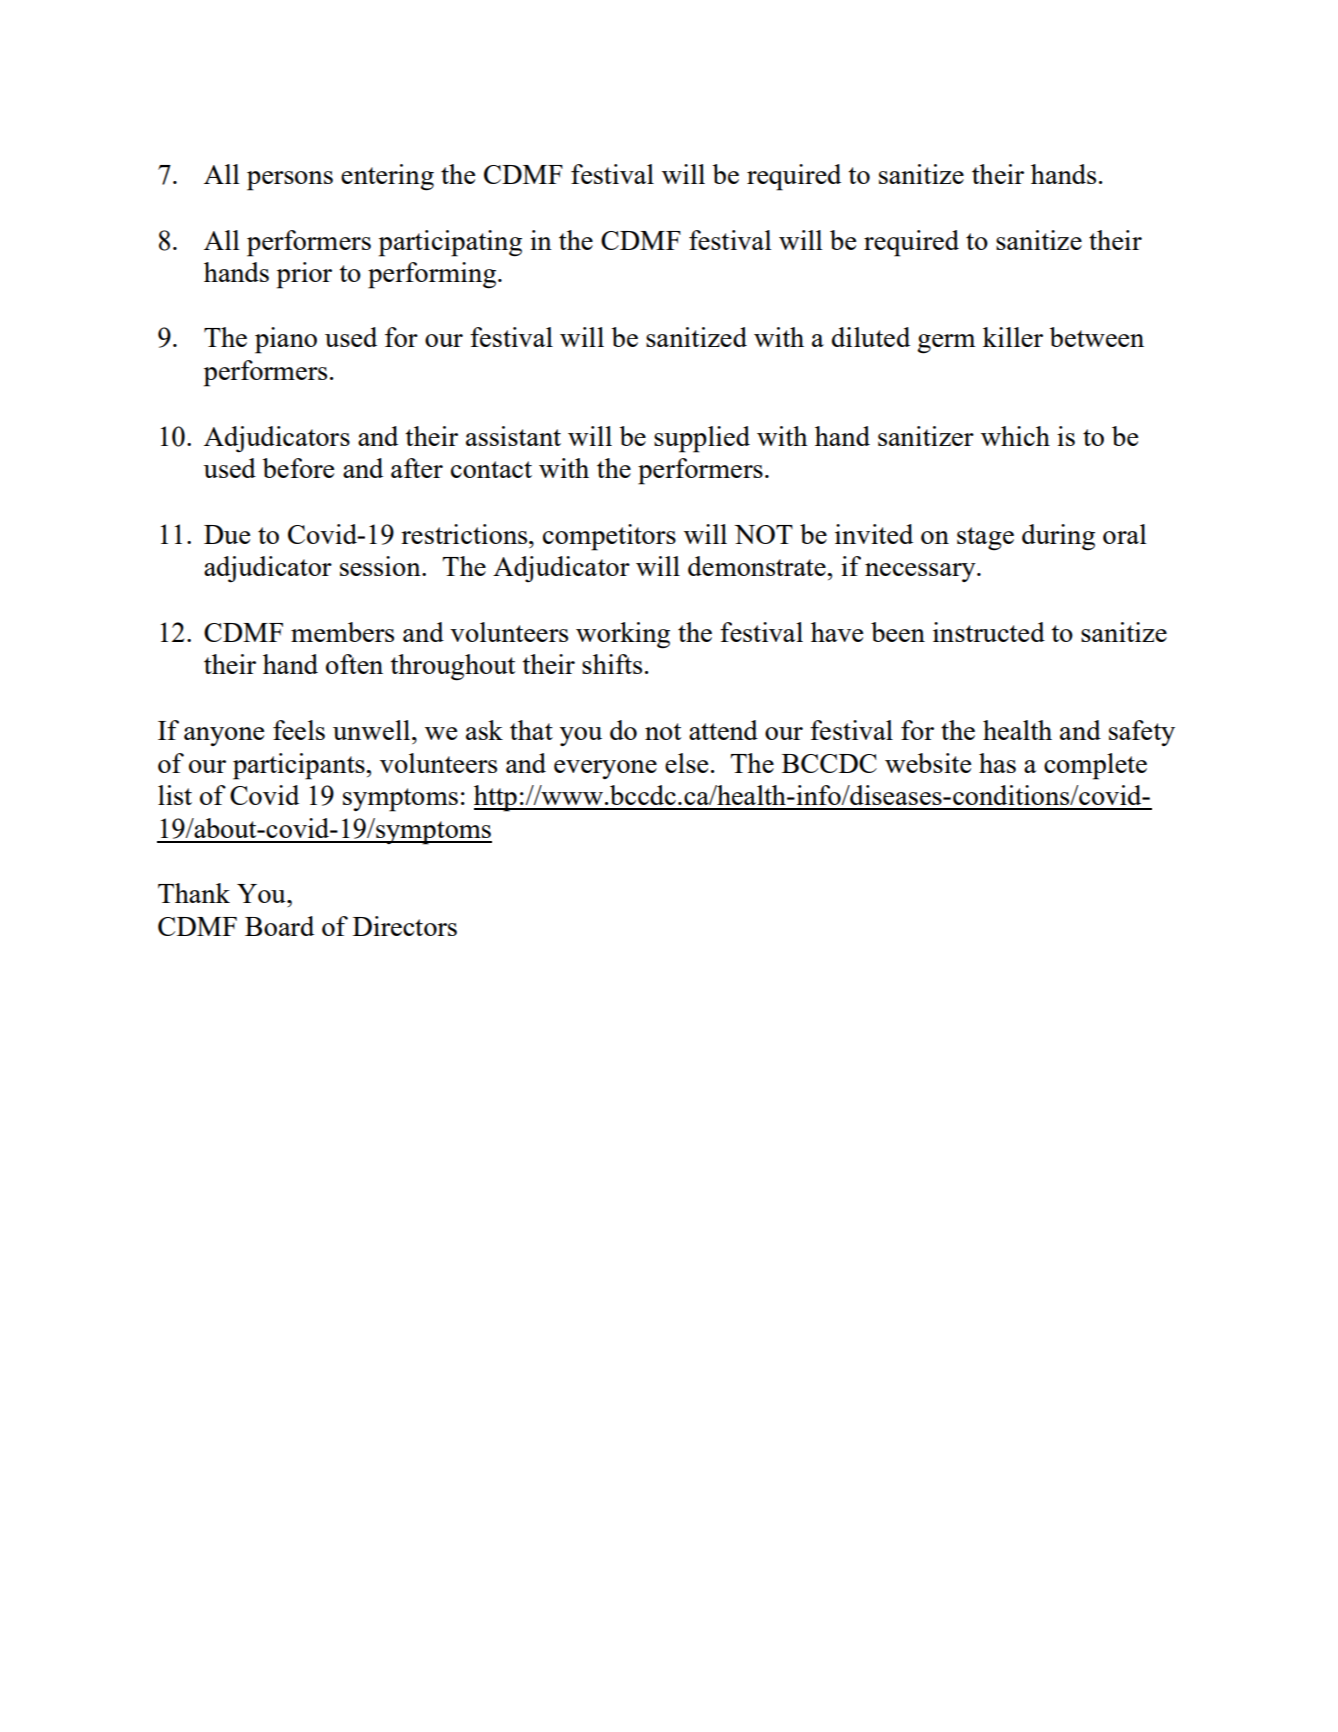 The height and width of the screenshot is (1732, 1338). I want to click on has, so click(997, 763).
